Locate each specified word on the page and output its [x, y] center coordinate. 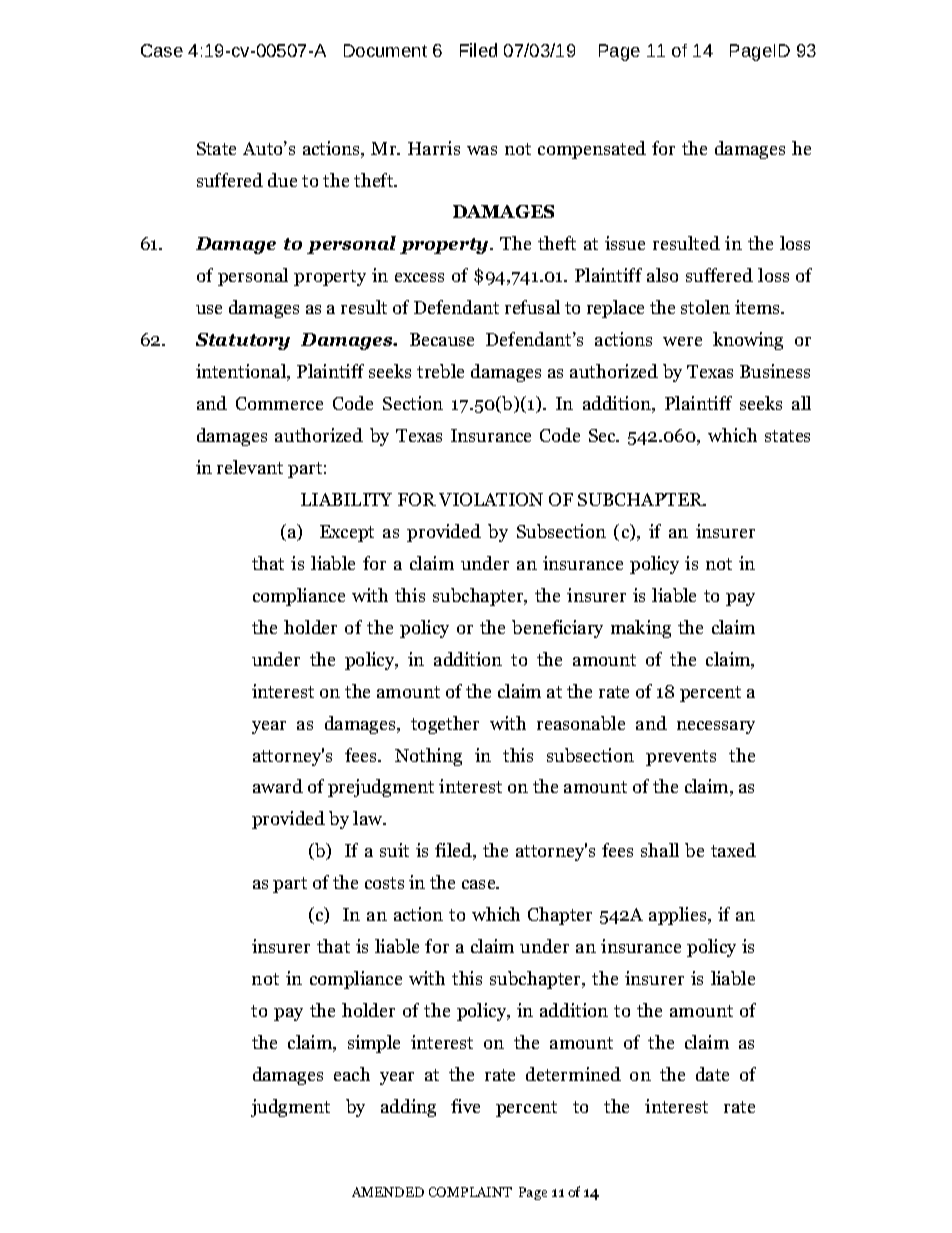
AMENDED [388, 1192]
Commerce [279, 403]
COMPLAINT [470, 1192]
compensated [592, 150]
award [278, 786]
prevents [681, 758]
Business [775, 371]
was [482, 150]
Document [385, 50]
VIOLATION [491, 499]
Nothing [428, 757]
